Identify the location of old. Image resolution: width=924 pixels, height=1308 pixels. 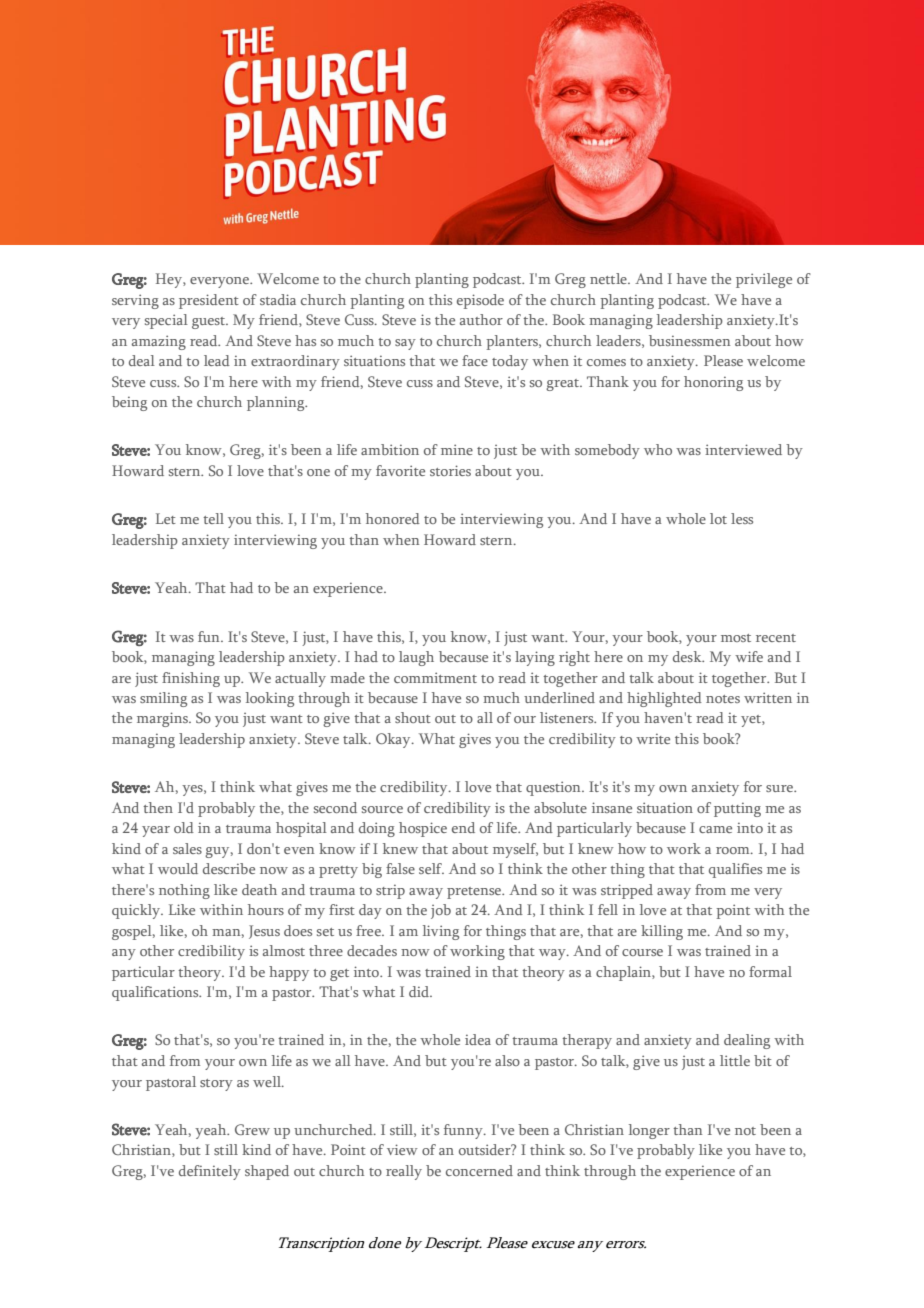
(184, 827).
